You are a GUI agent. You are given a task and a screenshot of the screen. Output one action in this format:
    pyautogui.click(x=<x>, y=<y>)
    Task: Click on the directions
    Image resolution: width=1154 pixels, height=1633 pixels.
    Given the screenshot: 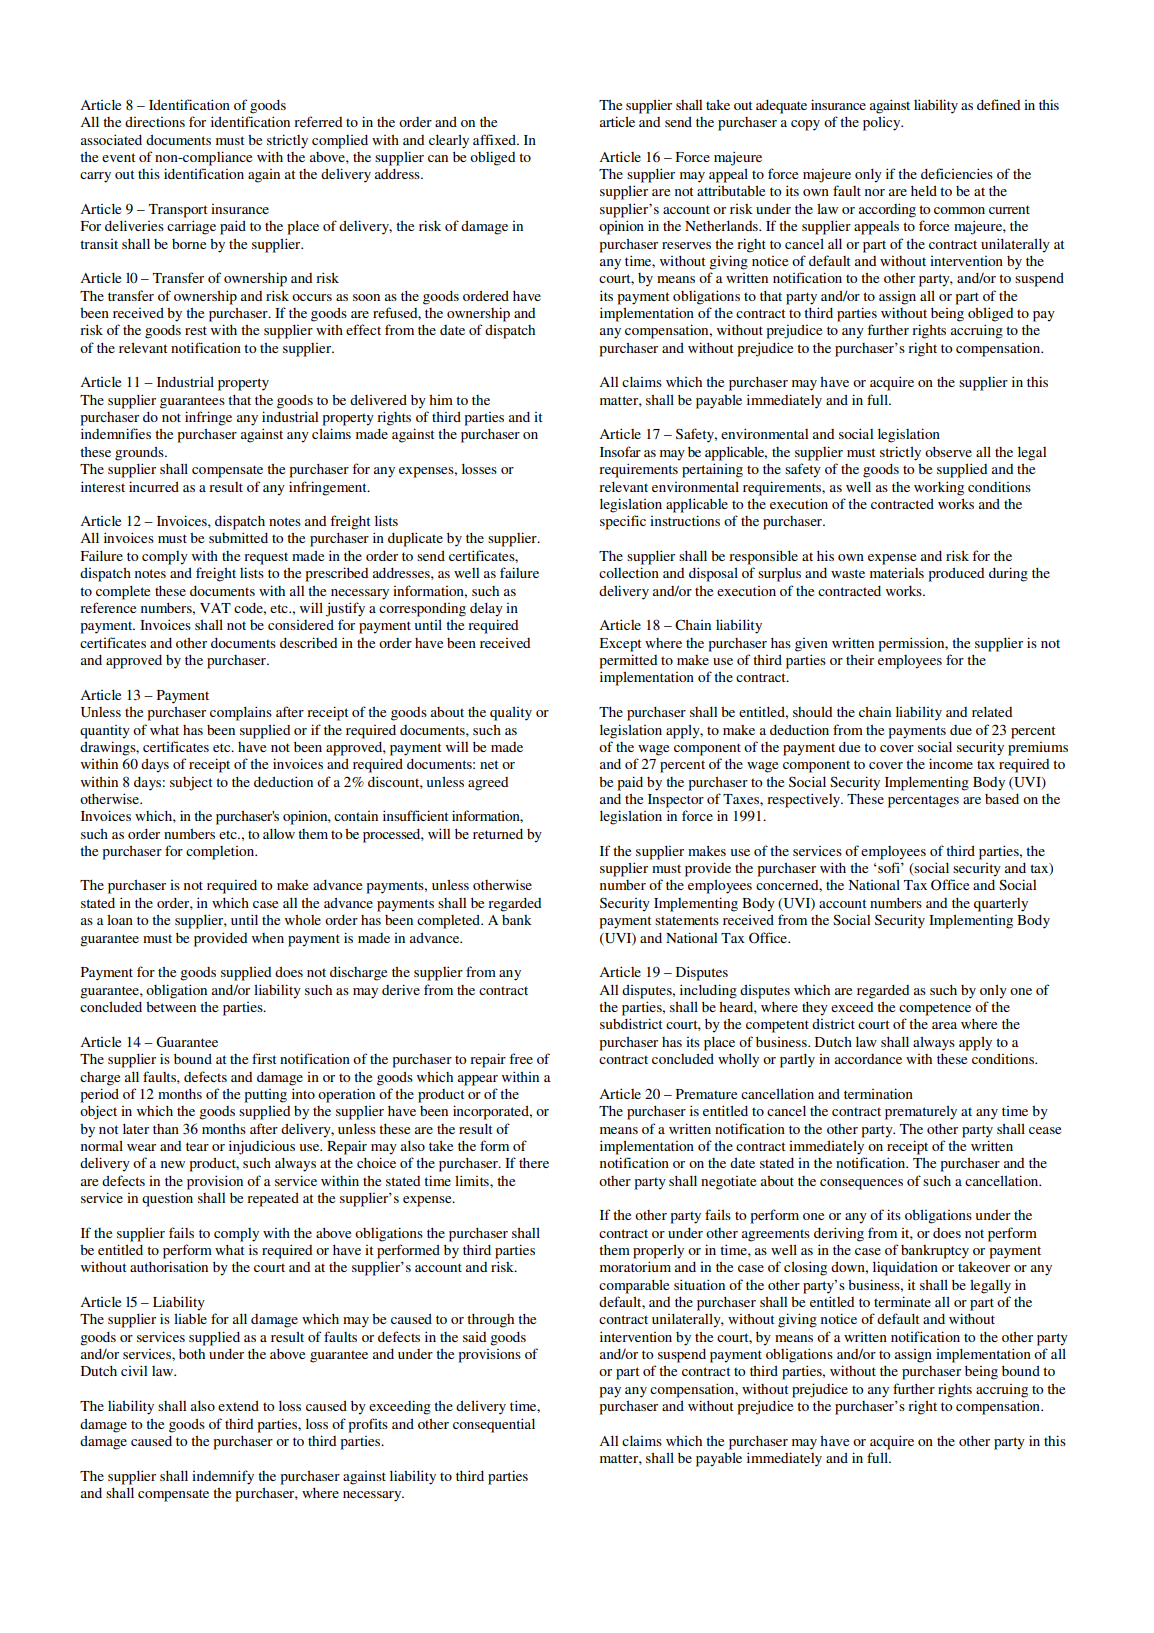 What is the action you would take?
    pyautogui.click(x=155, y=121)
